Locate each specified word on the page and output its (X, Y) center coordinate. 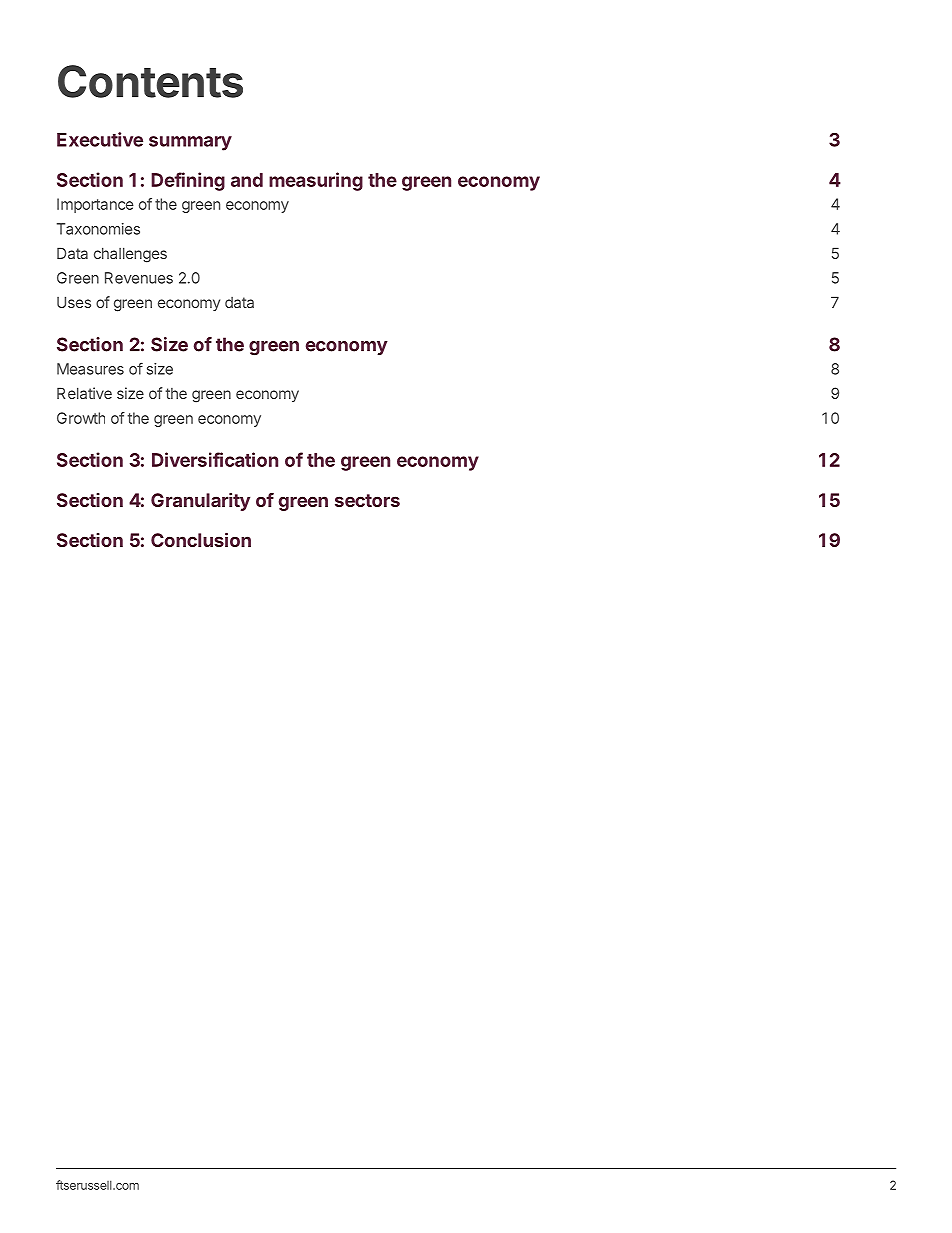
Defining (188, 181)
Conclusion (201, 539)
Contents (150, 81)
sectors (367, 500)
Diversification (215, 459)
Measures (90, 369)
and (247, 180)
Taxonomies (98, 229)
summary (190, 143)
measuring (316, 181)
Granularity (200, 502)
